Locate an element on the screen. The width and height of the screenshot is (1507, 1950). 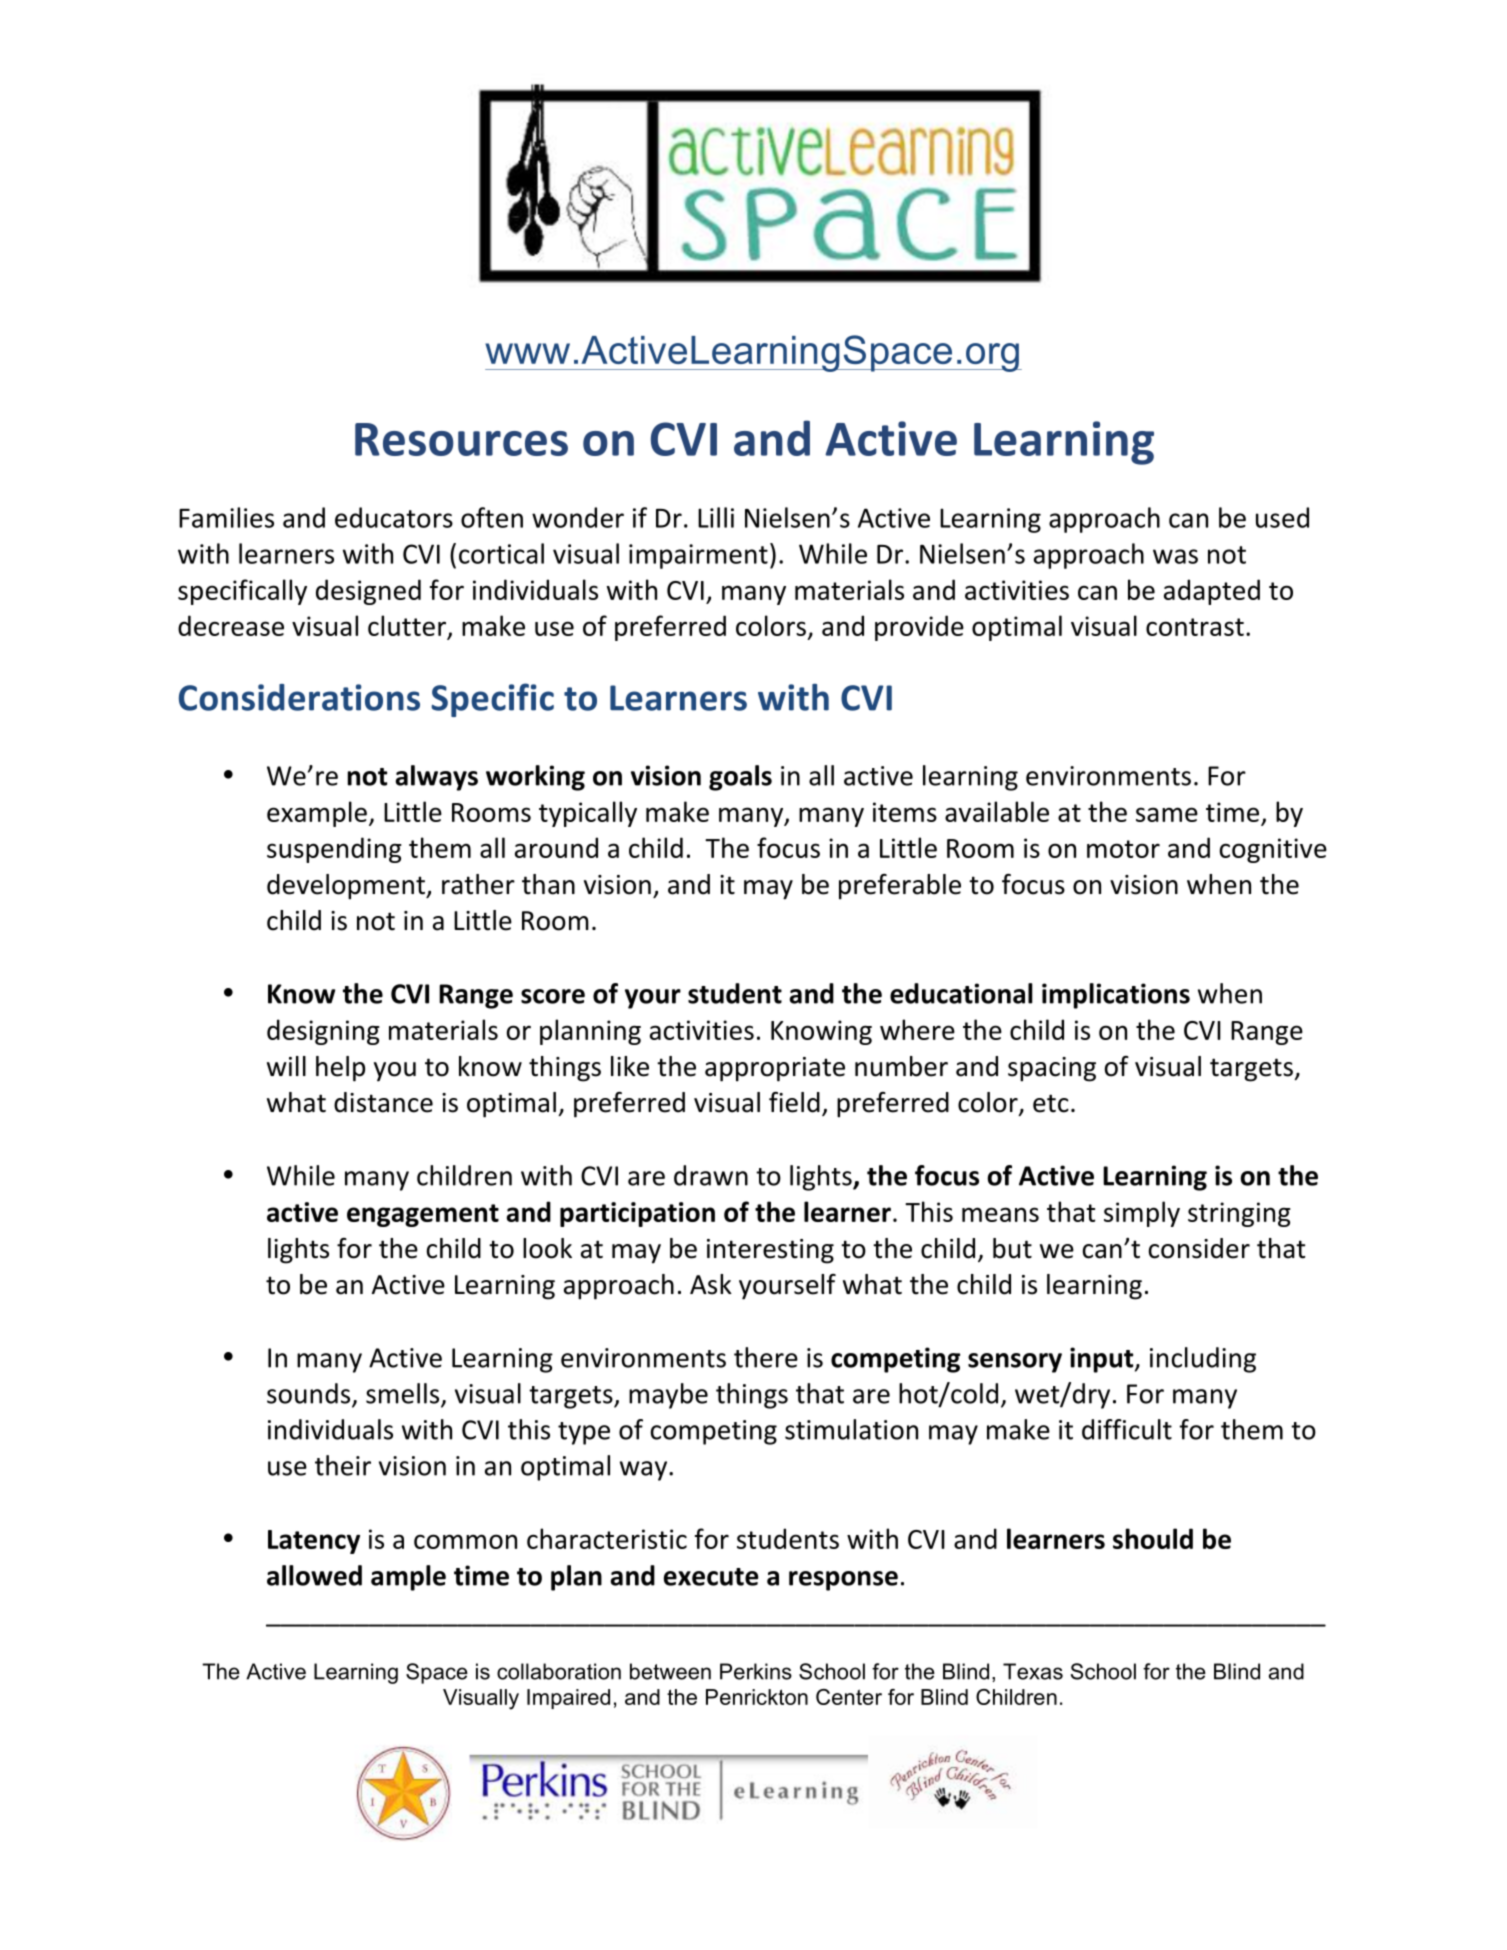
allowed is located at coordinates (314, 1575).
